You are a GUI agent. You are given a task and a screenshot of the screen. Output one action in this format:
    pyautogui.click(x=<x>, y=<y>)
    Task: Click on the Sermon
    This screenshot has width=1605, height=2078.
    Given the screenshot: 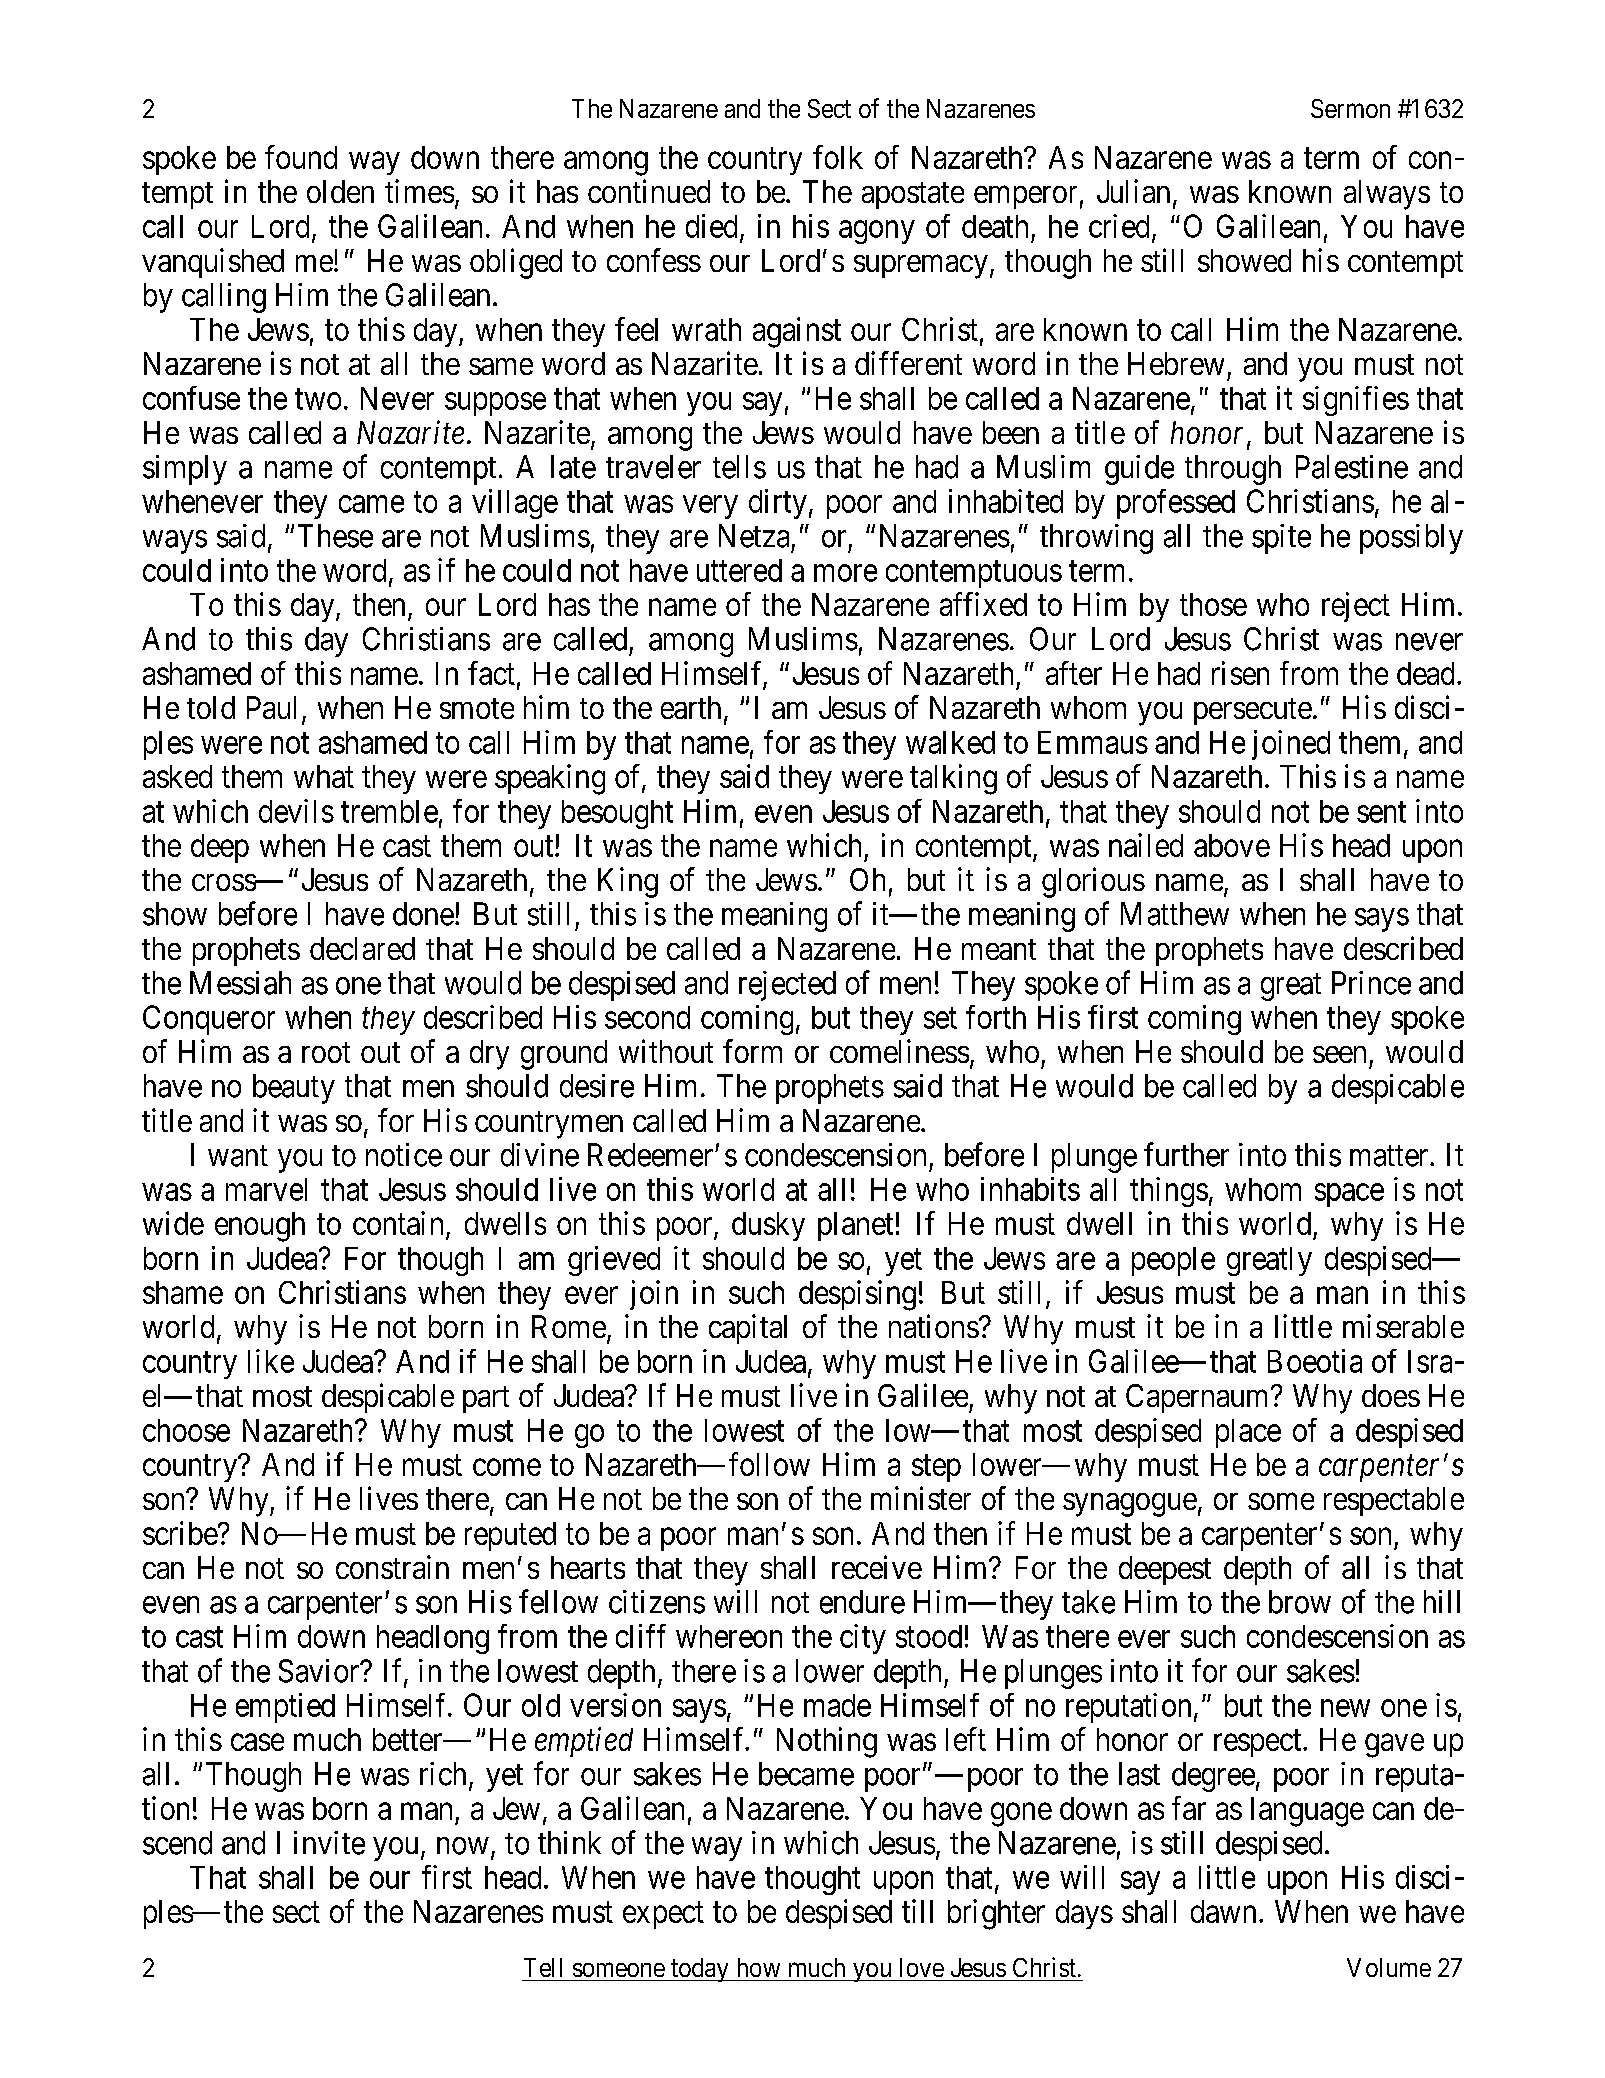 What is the action you would take?
    pyautogui.click(x=1350, y=108)
